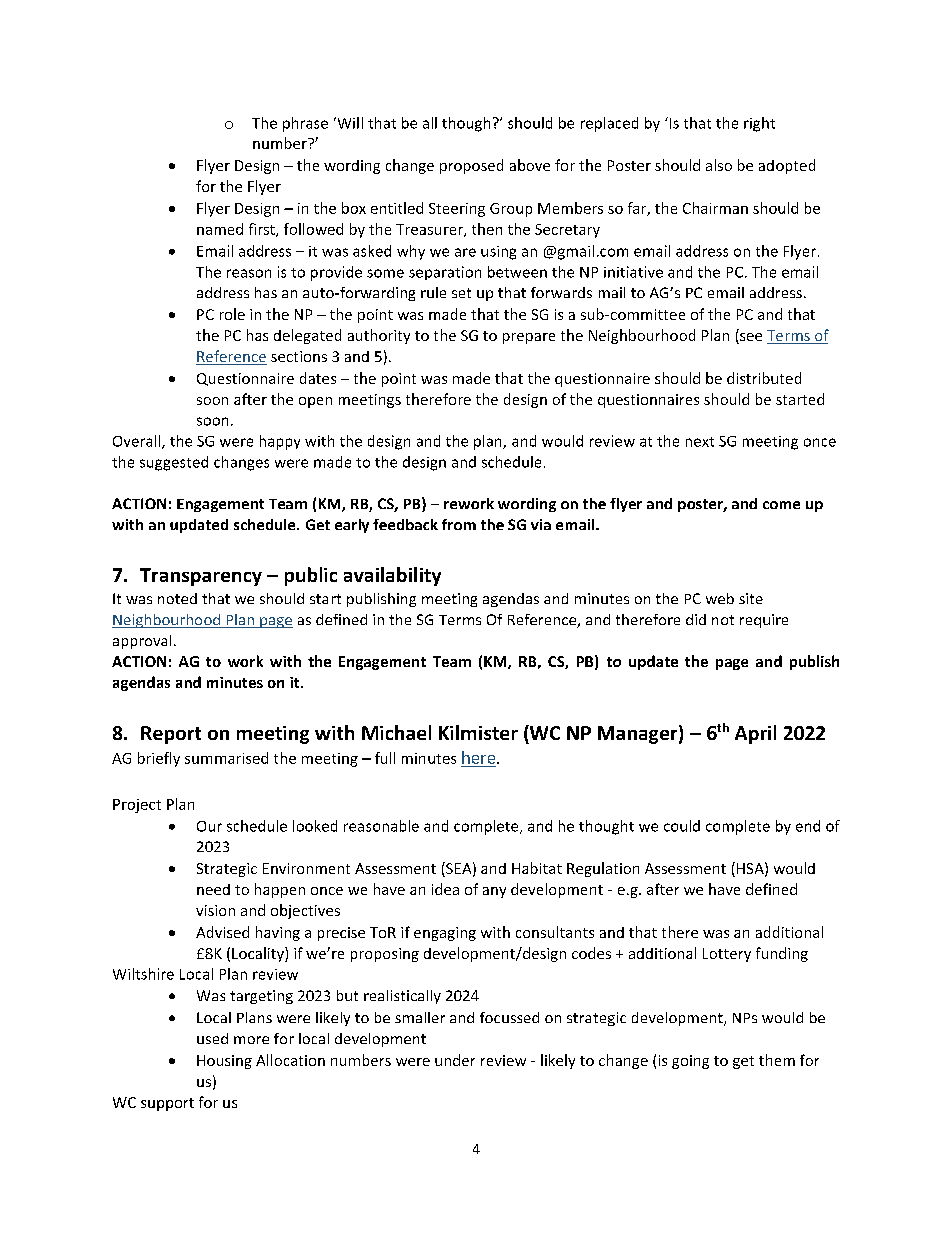 The image size is (952, 1233). Describe the element at coordinates (459, 524) in the screenshot. I see `from` at that location.
